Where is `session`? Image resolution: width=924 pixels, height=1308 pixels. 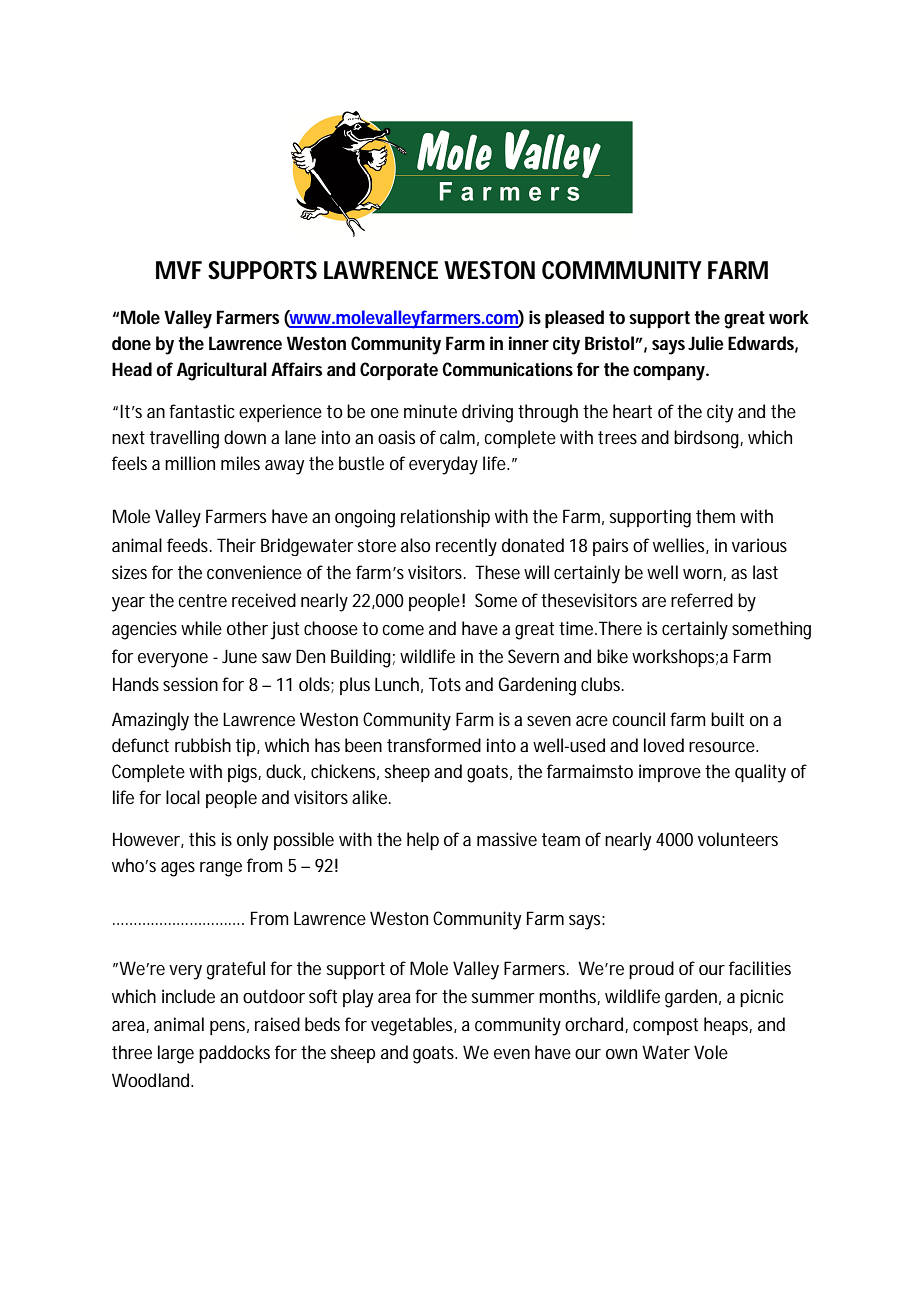 session is located at coordinates (190, 684).
